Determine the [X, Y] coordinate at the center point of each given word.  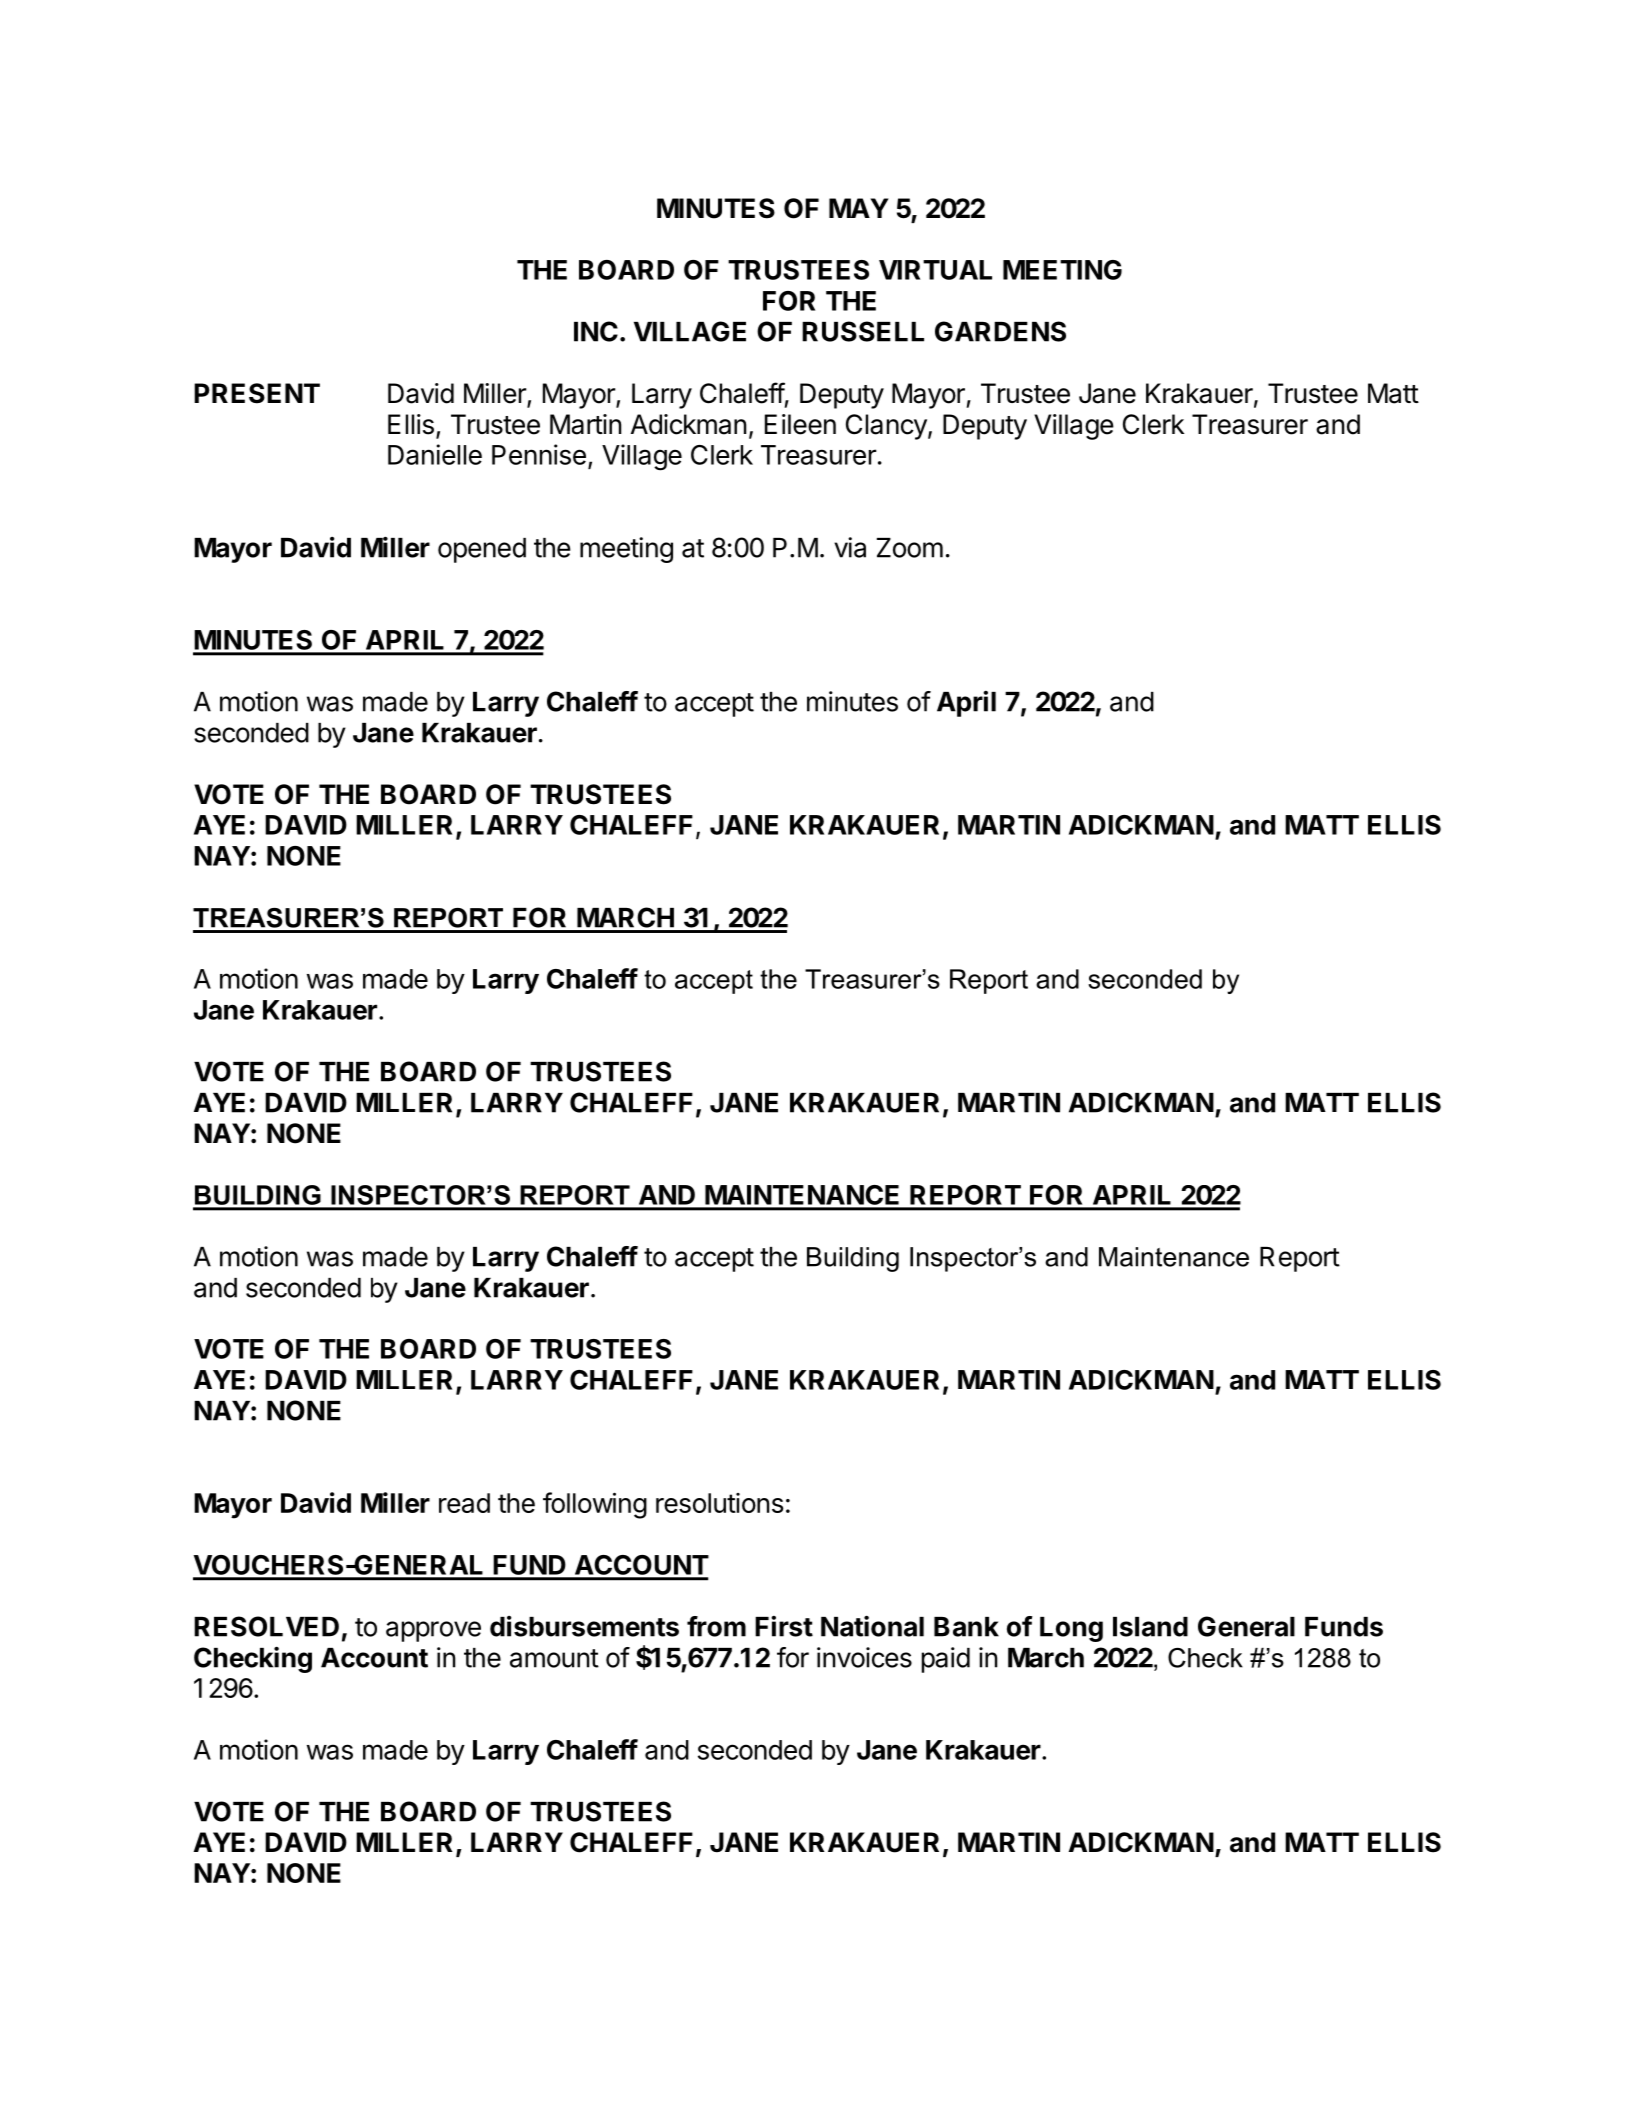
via [850, 547]
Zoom [910, 548]
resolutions [720, 1503]
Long [1071, 1629]
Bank [966, 1627]
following [595, 1505]
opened [482, 550]
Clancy [886, 427]
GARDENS [1000, 331]
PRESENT [257, 393]
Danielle [435, 454]
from [716, 1626]
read [464, 1503]
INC [596, 331]
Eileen [800, 424]
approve [433, 1631]
